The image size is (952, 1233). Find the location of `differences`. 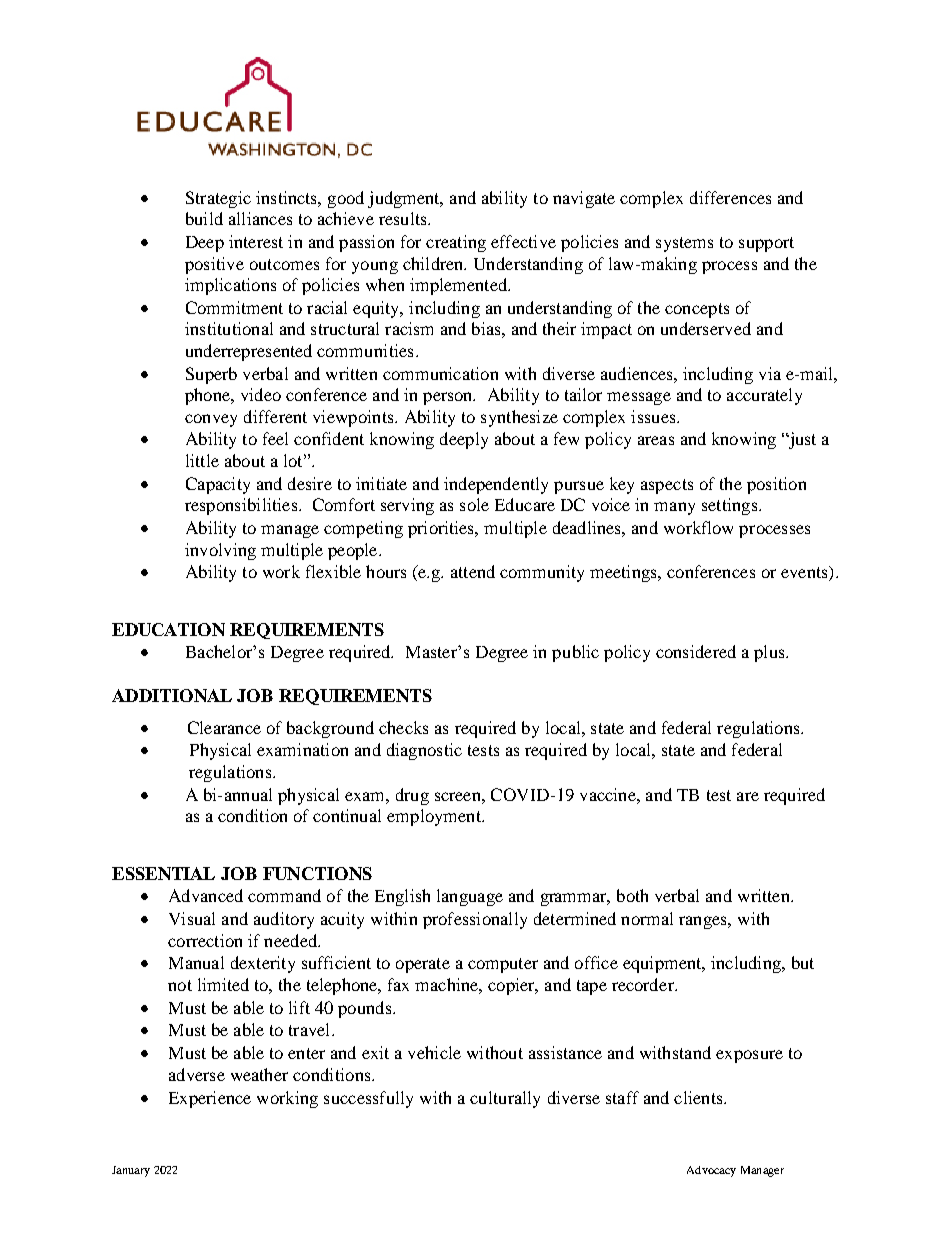

differences is located at coordinates (730, 197).
